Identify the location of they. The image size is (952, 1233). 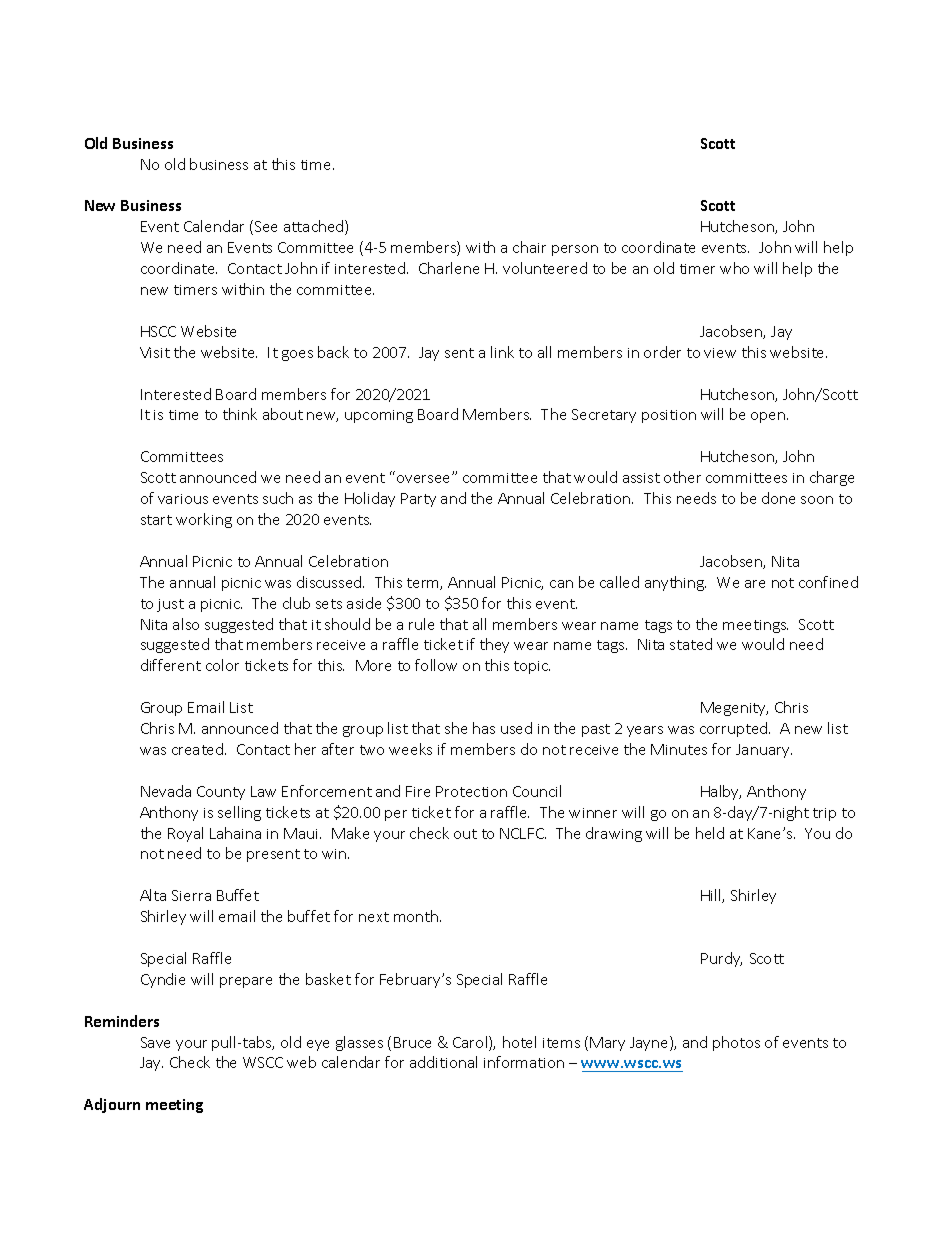
(494, 645).
